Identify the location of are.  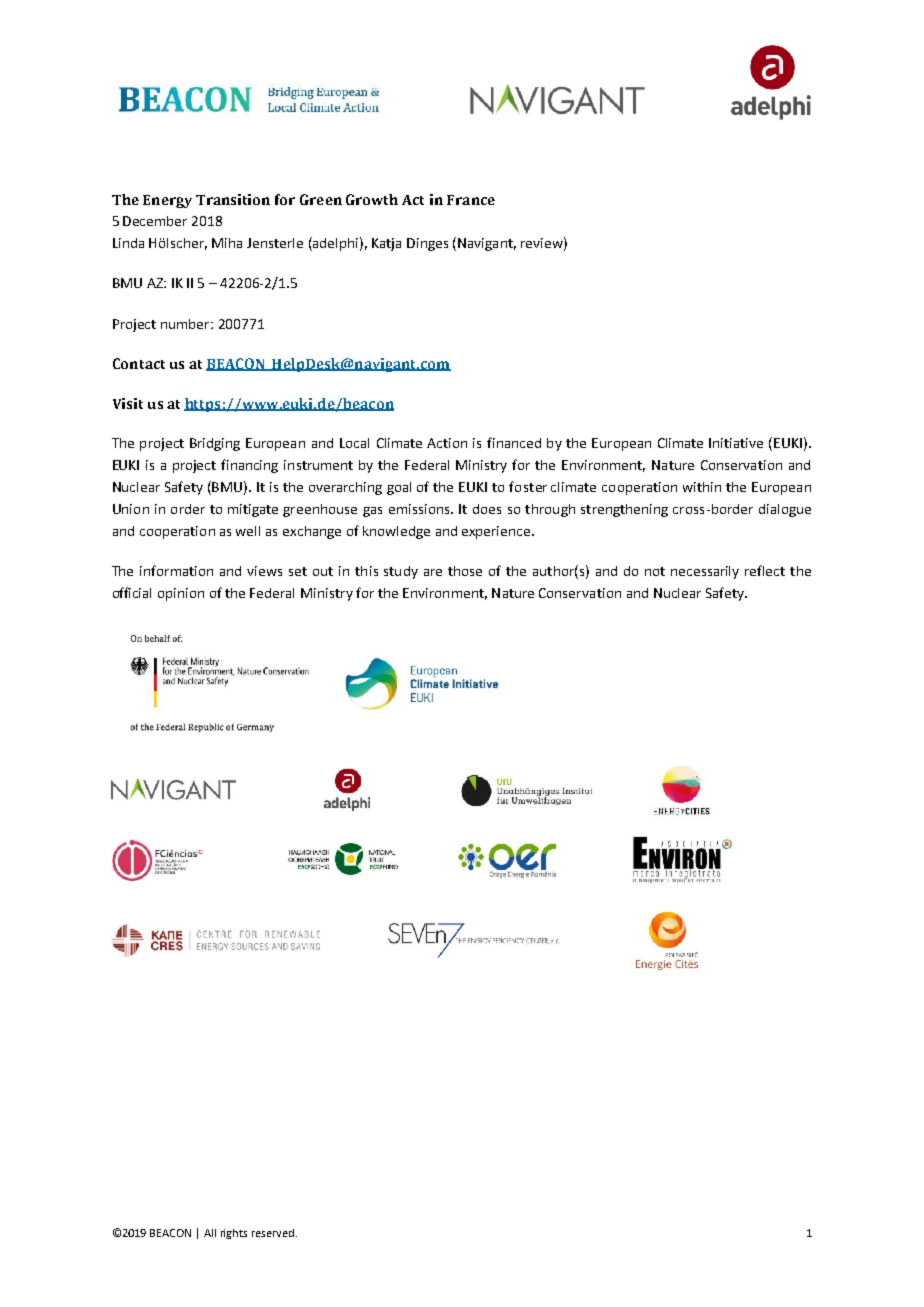
(433, 572).
